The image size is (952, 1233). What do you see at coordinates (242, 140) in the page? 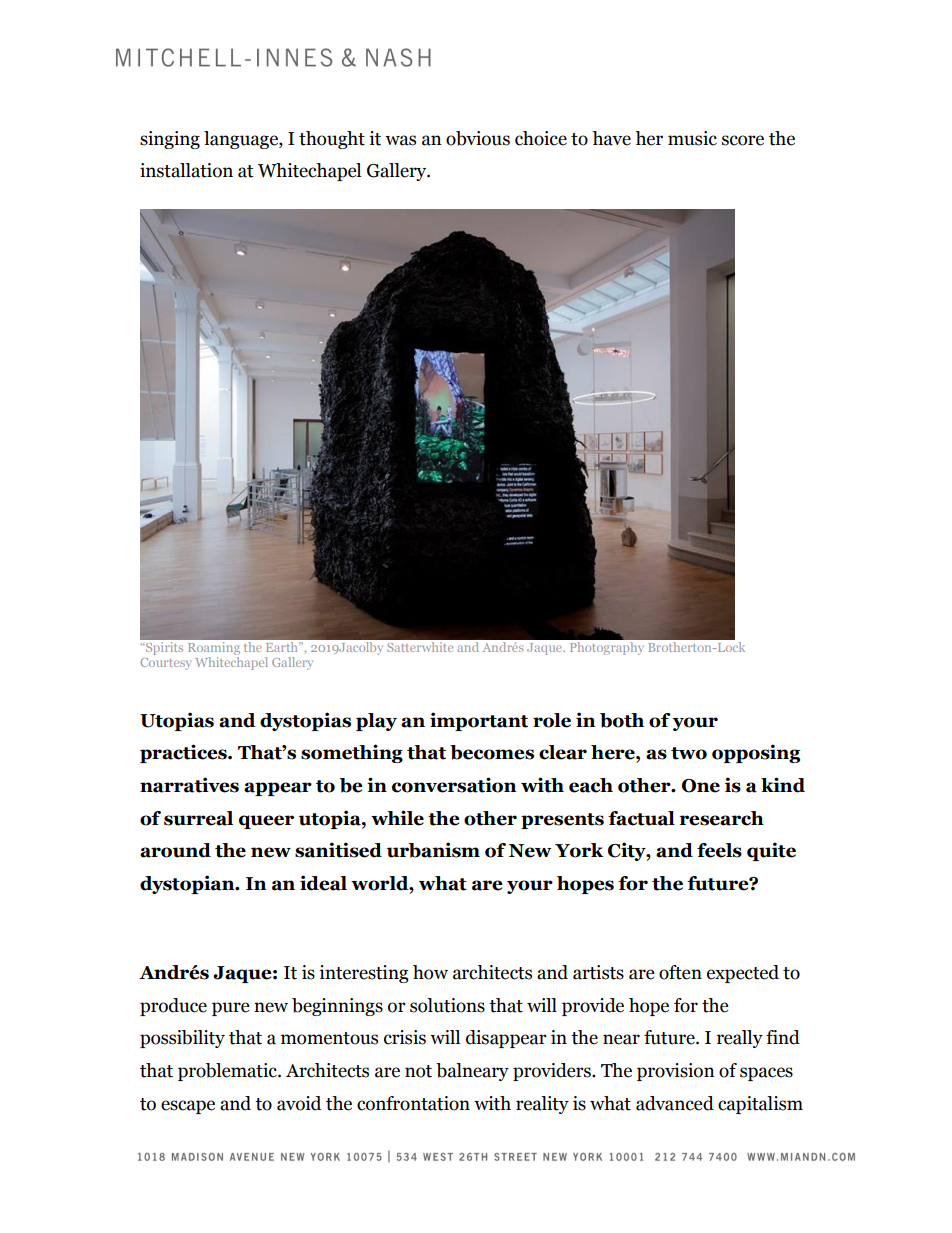
I see `language` at bounding box center [242, 140].
